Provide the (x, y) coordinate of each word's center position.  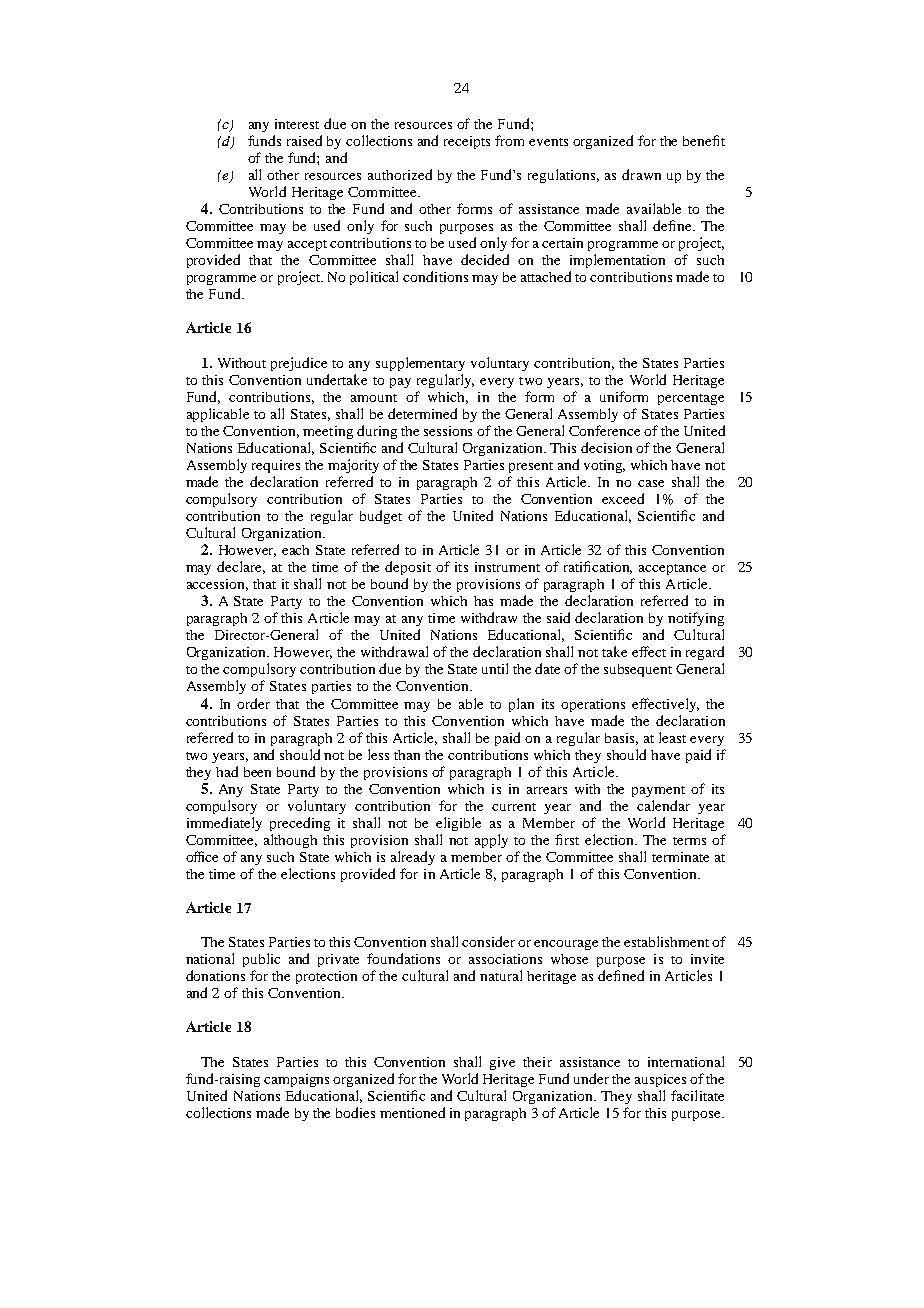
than (407, 755)
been (257, 772)
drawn (641, 174)
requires (276, 466)
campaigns (296, 1080)
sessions (448, 431)
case (651, 483)
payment (658, 791)
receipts (467, 142)
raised (304, 140)
